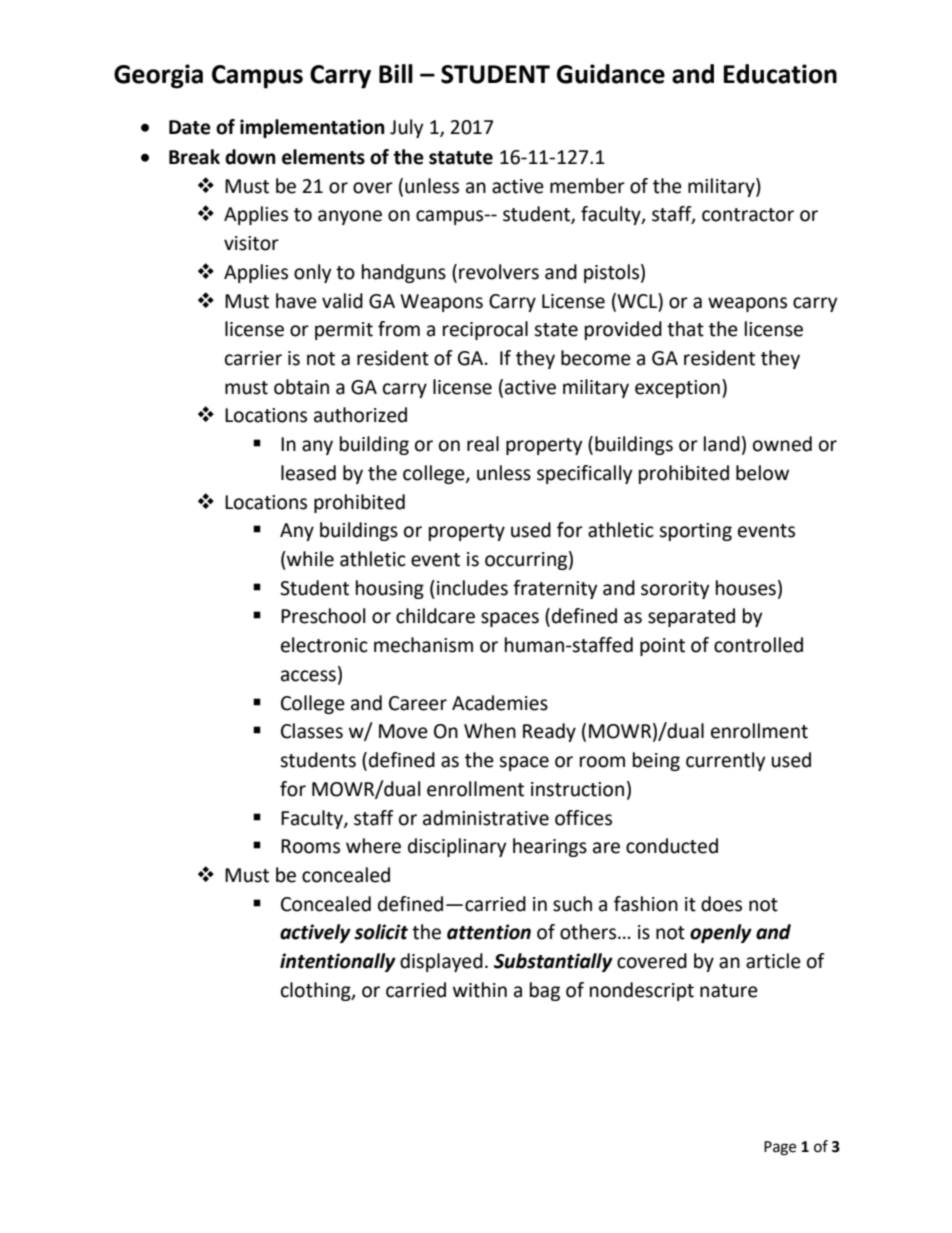 This page has width=952, height=1233. What do you see at coordinates (323, 616) in the page?
I see `Preschool` at bounding box center [323, 616].
